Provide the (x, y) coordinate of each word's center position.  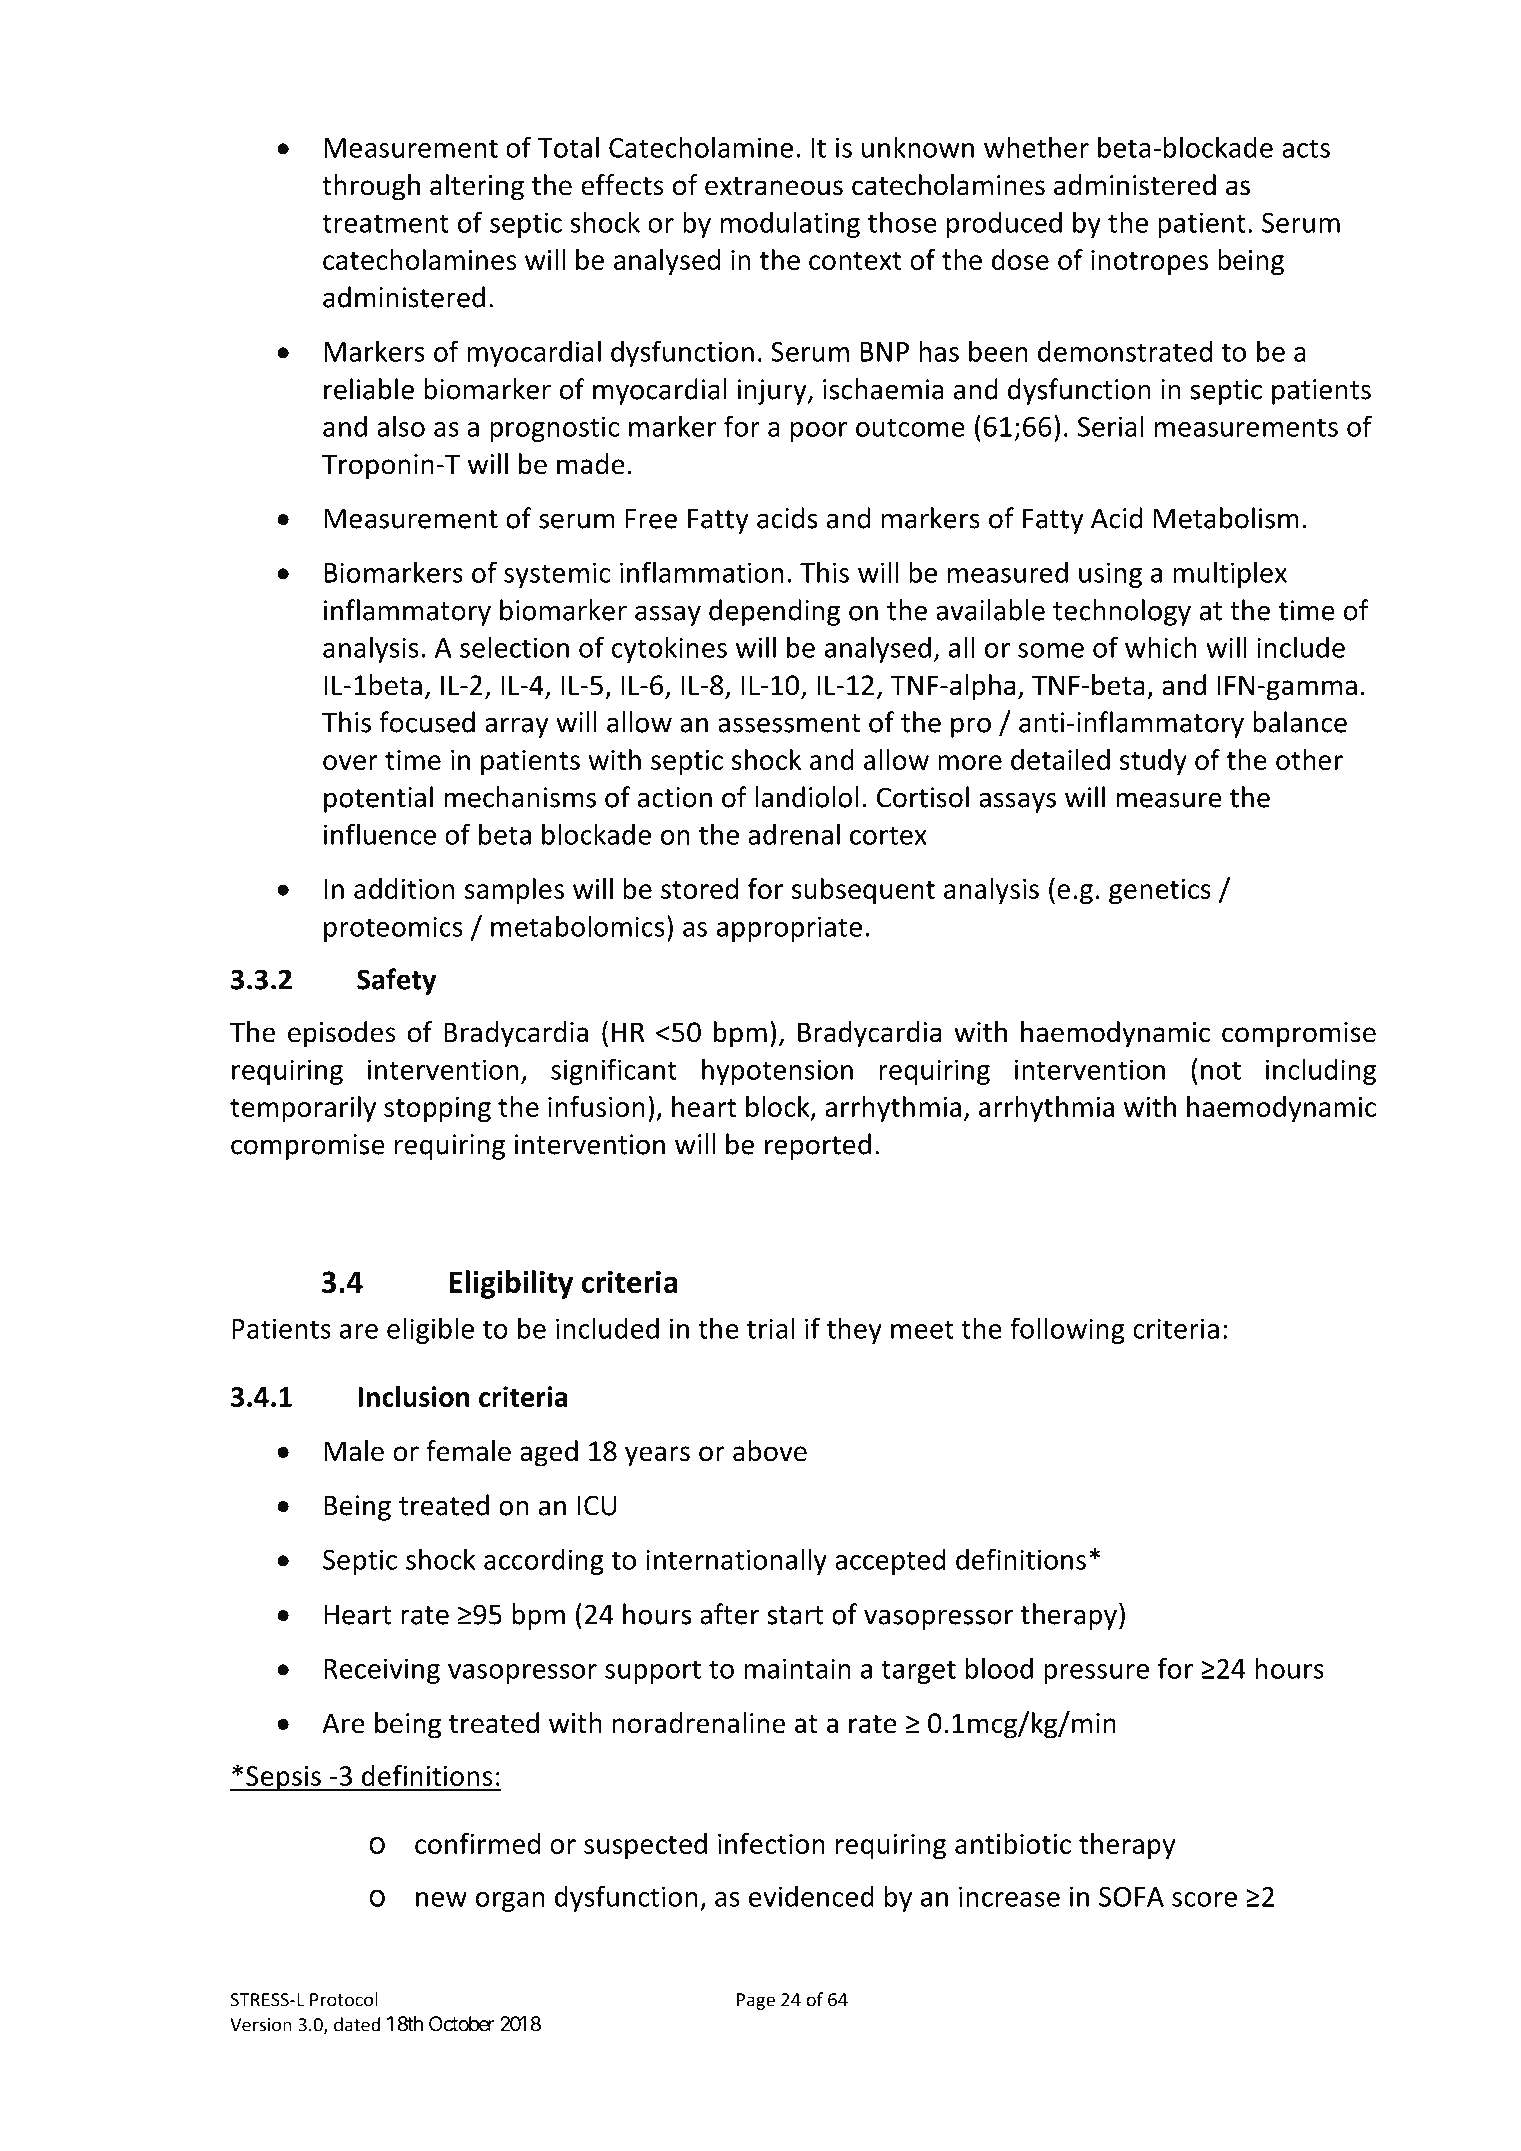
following (1067, 1330)
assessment (789, 723)
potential (378, 799)
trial (770, 1328)
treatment (385, 223)
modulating (790, 224)
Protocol (343, 1999)
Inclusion (413, 1396)
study (1153, 762)
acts (1306, 148)
